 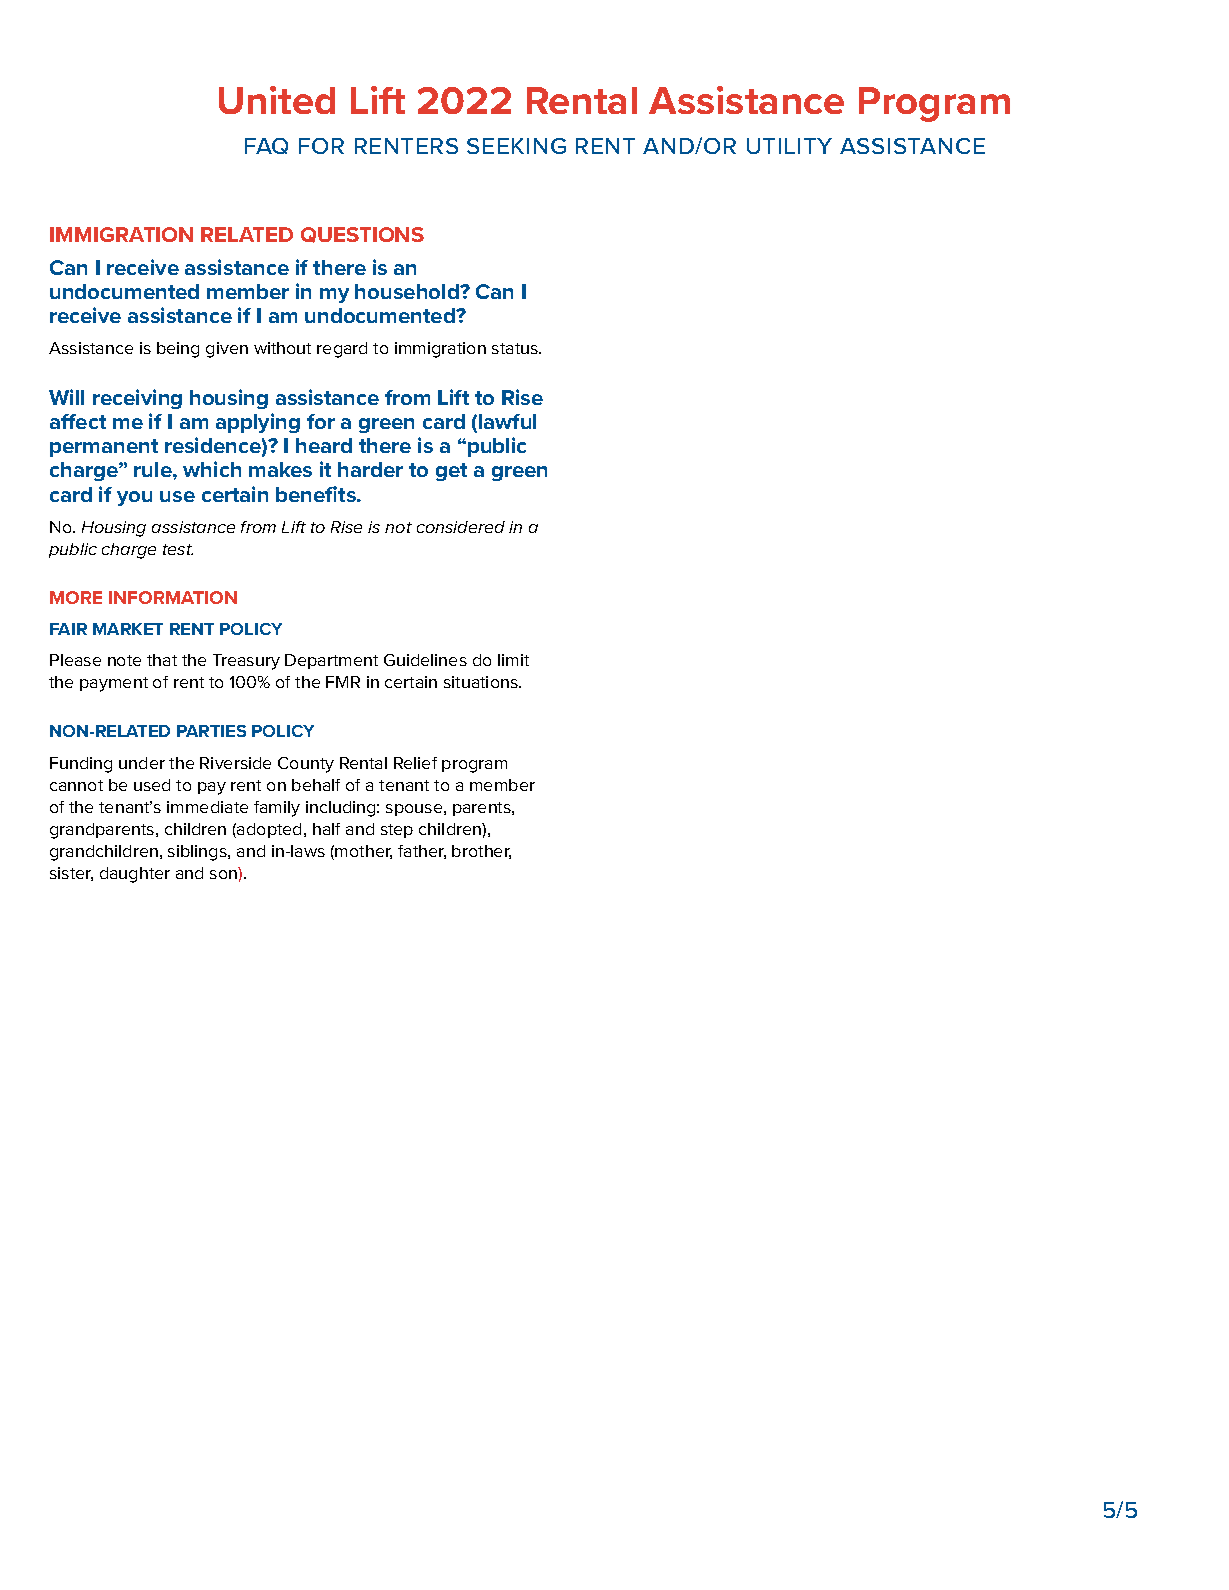 I want to click on lawful, so click(x=507, y=421).
